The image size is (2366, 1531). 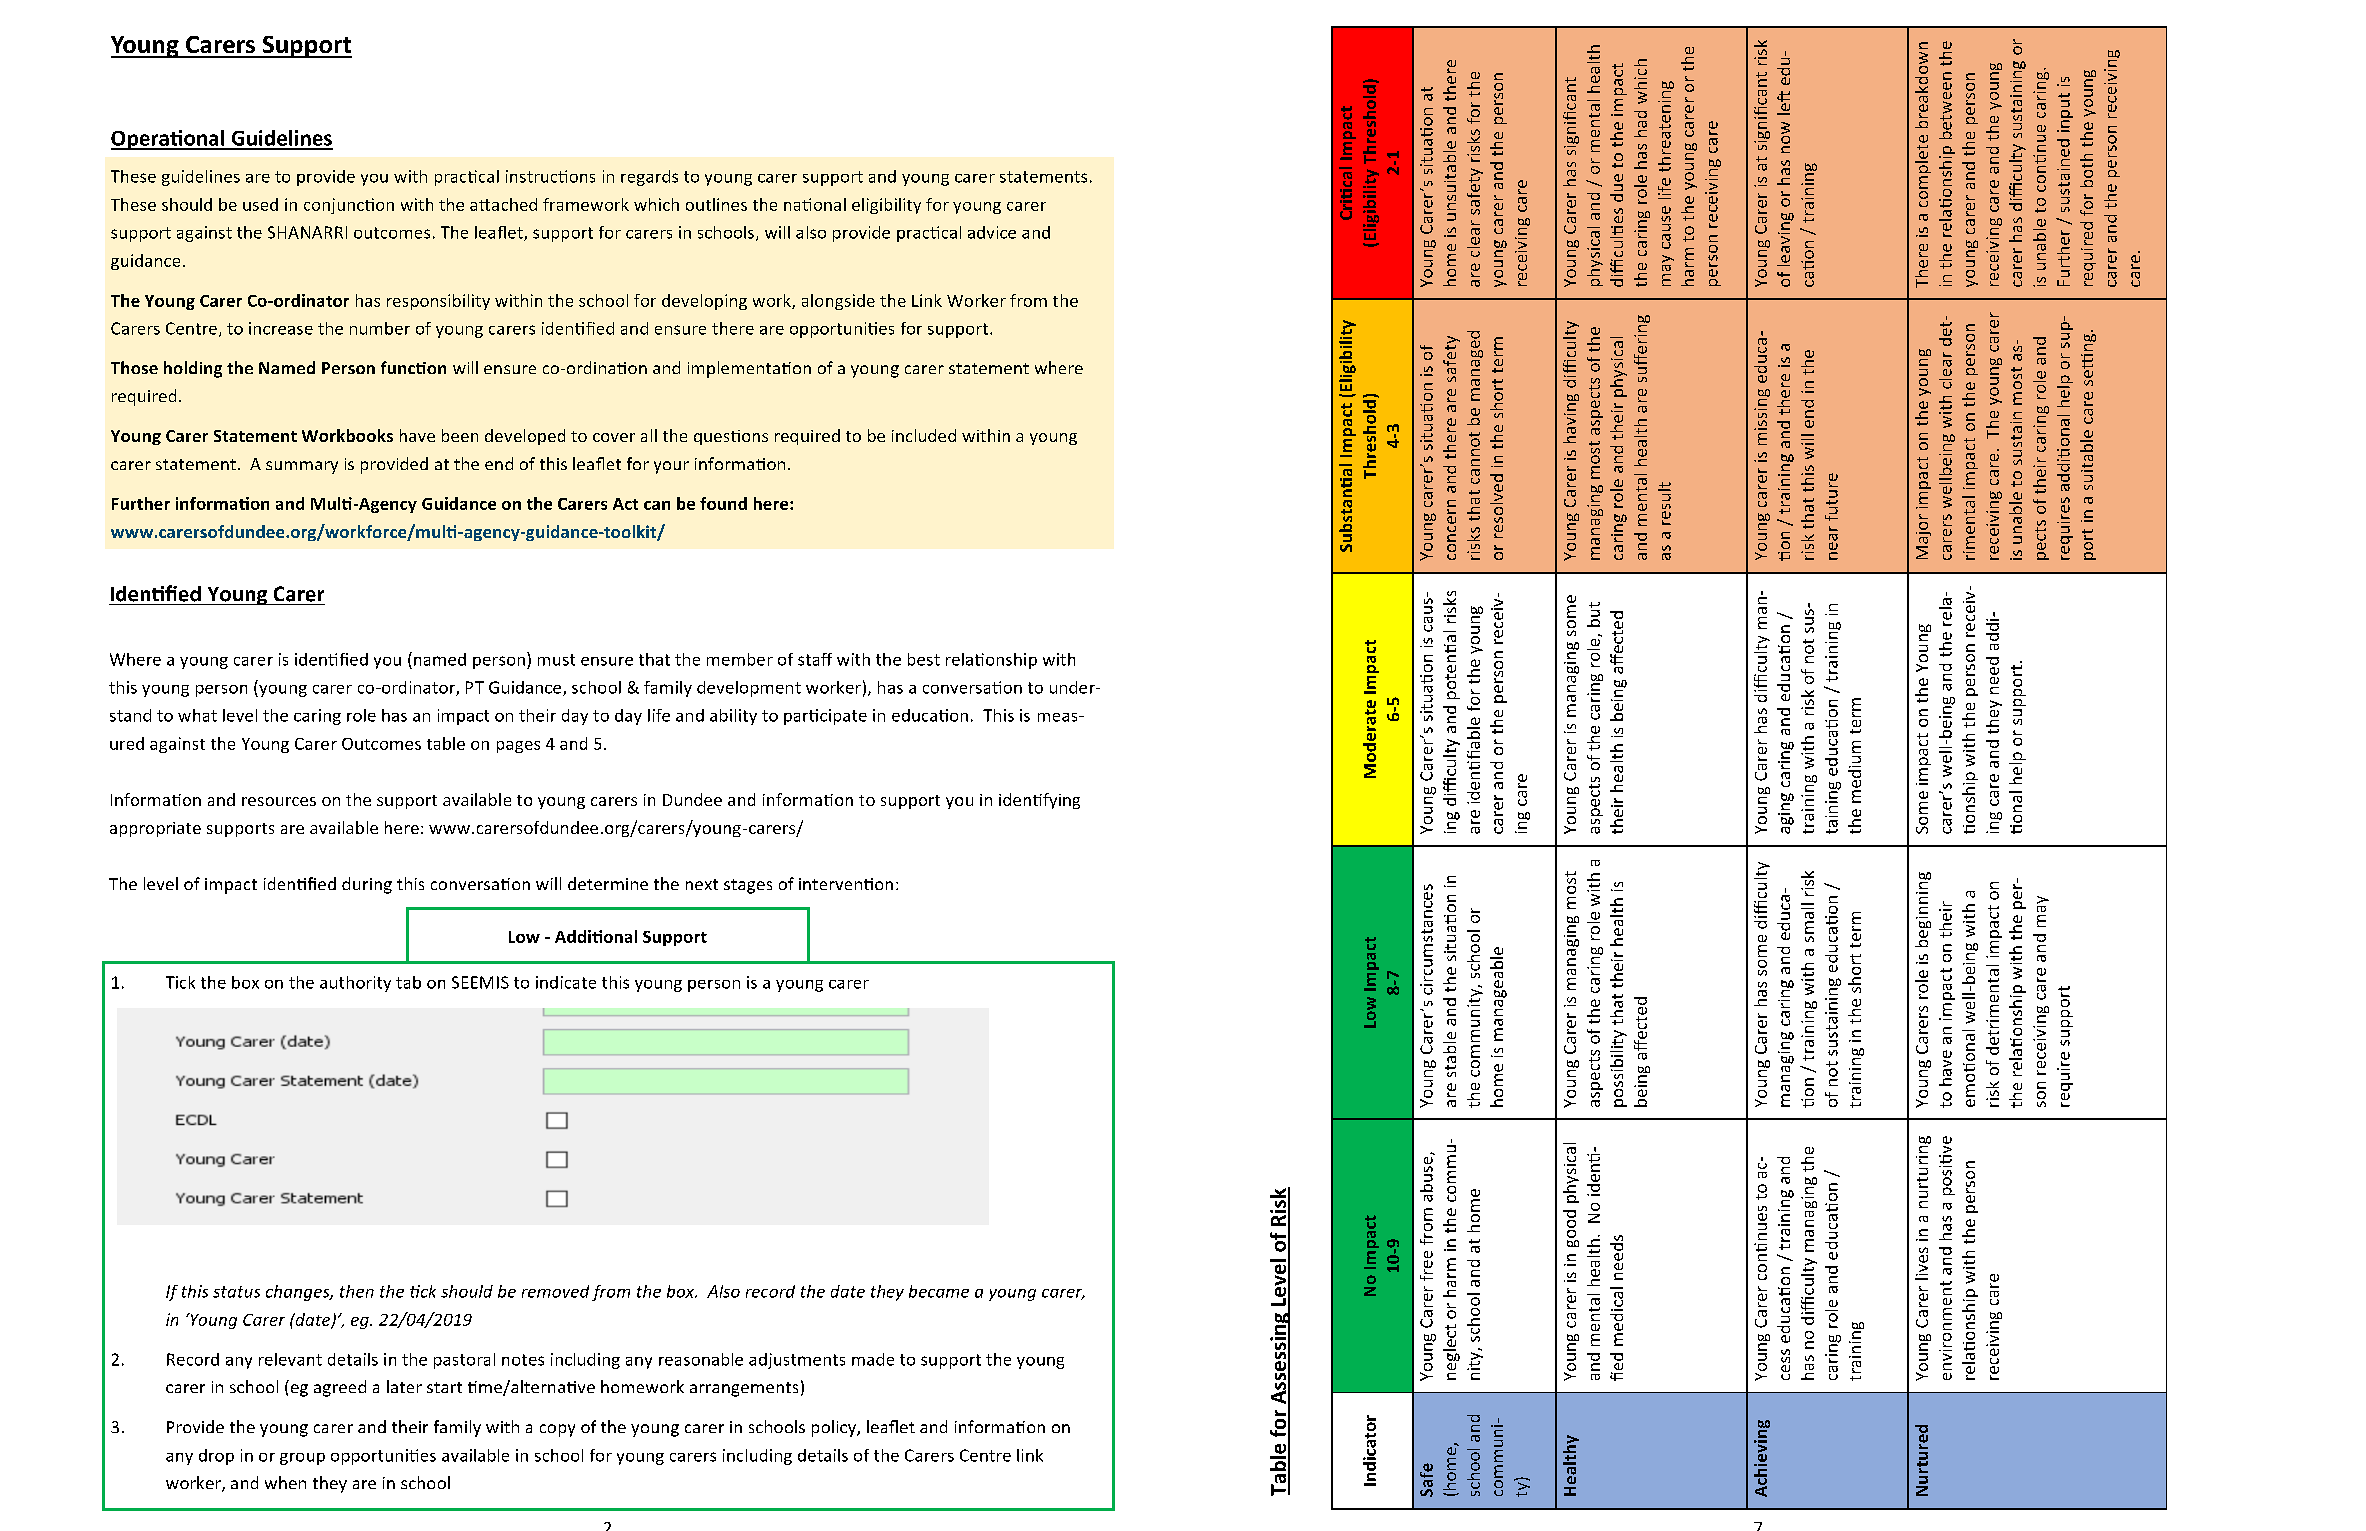 I want to click on indicate, so click(x=566, y=982).
